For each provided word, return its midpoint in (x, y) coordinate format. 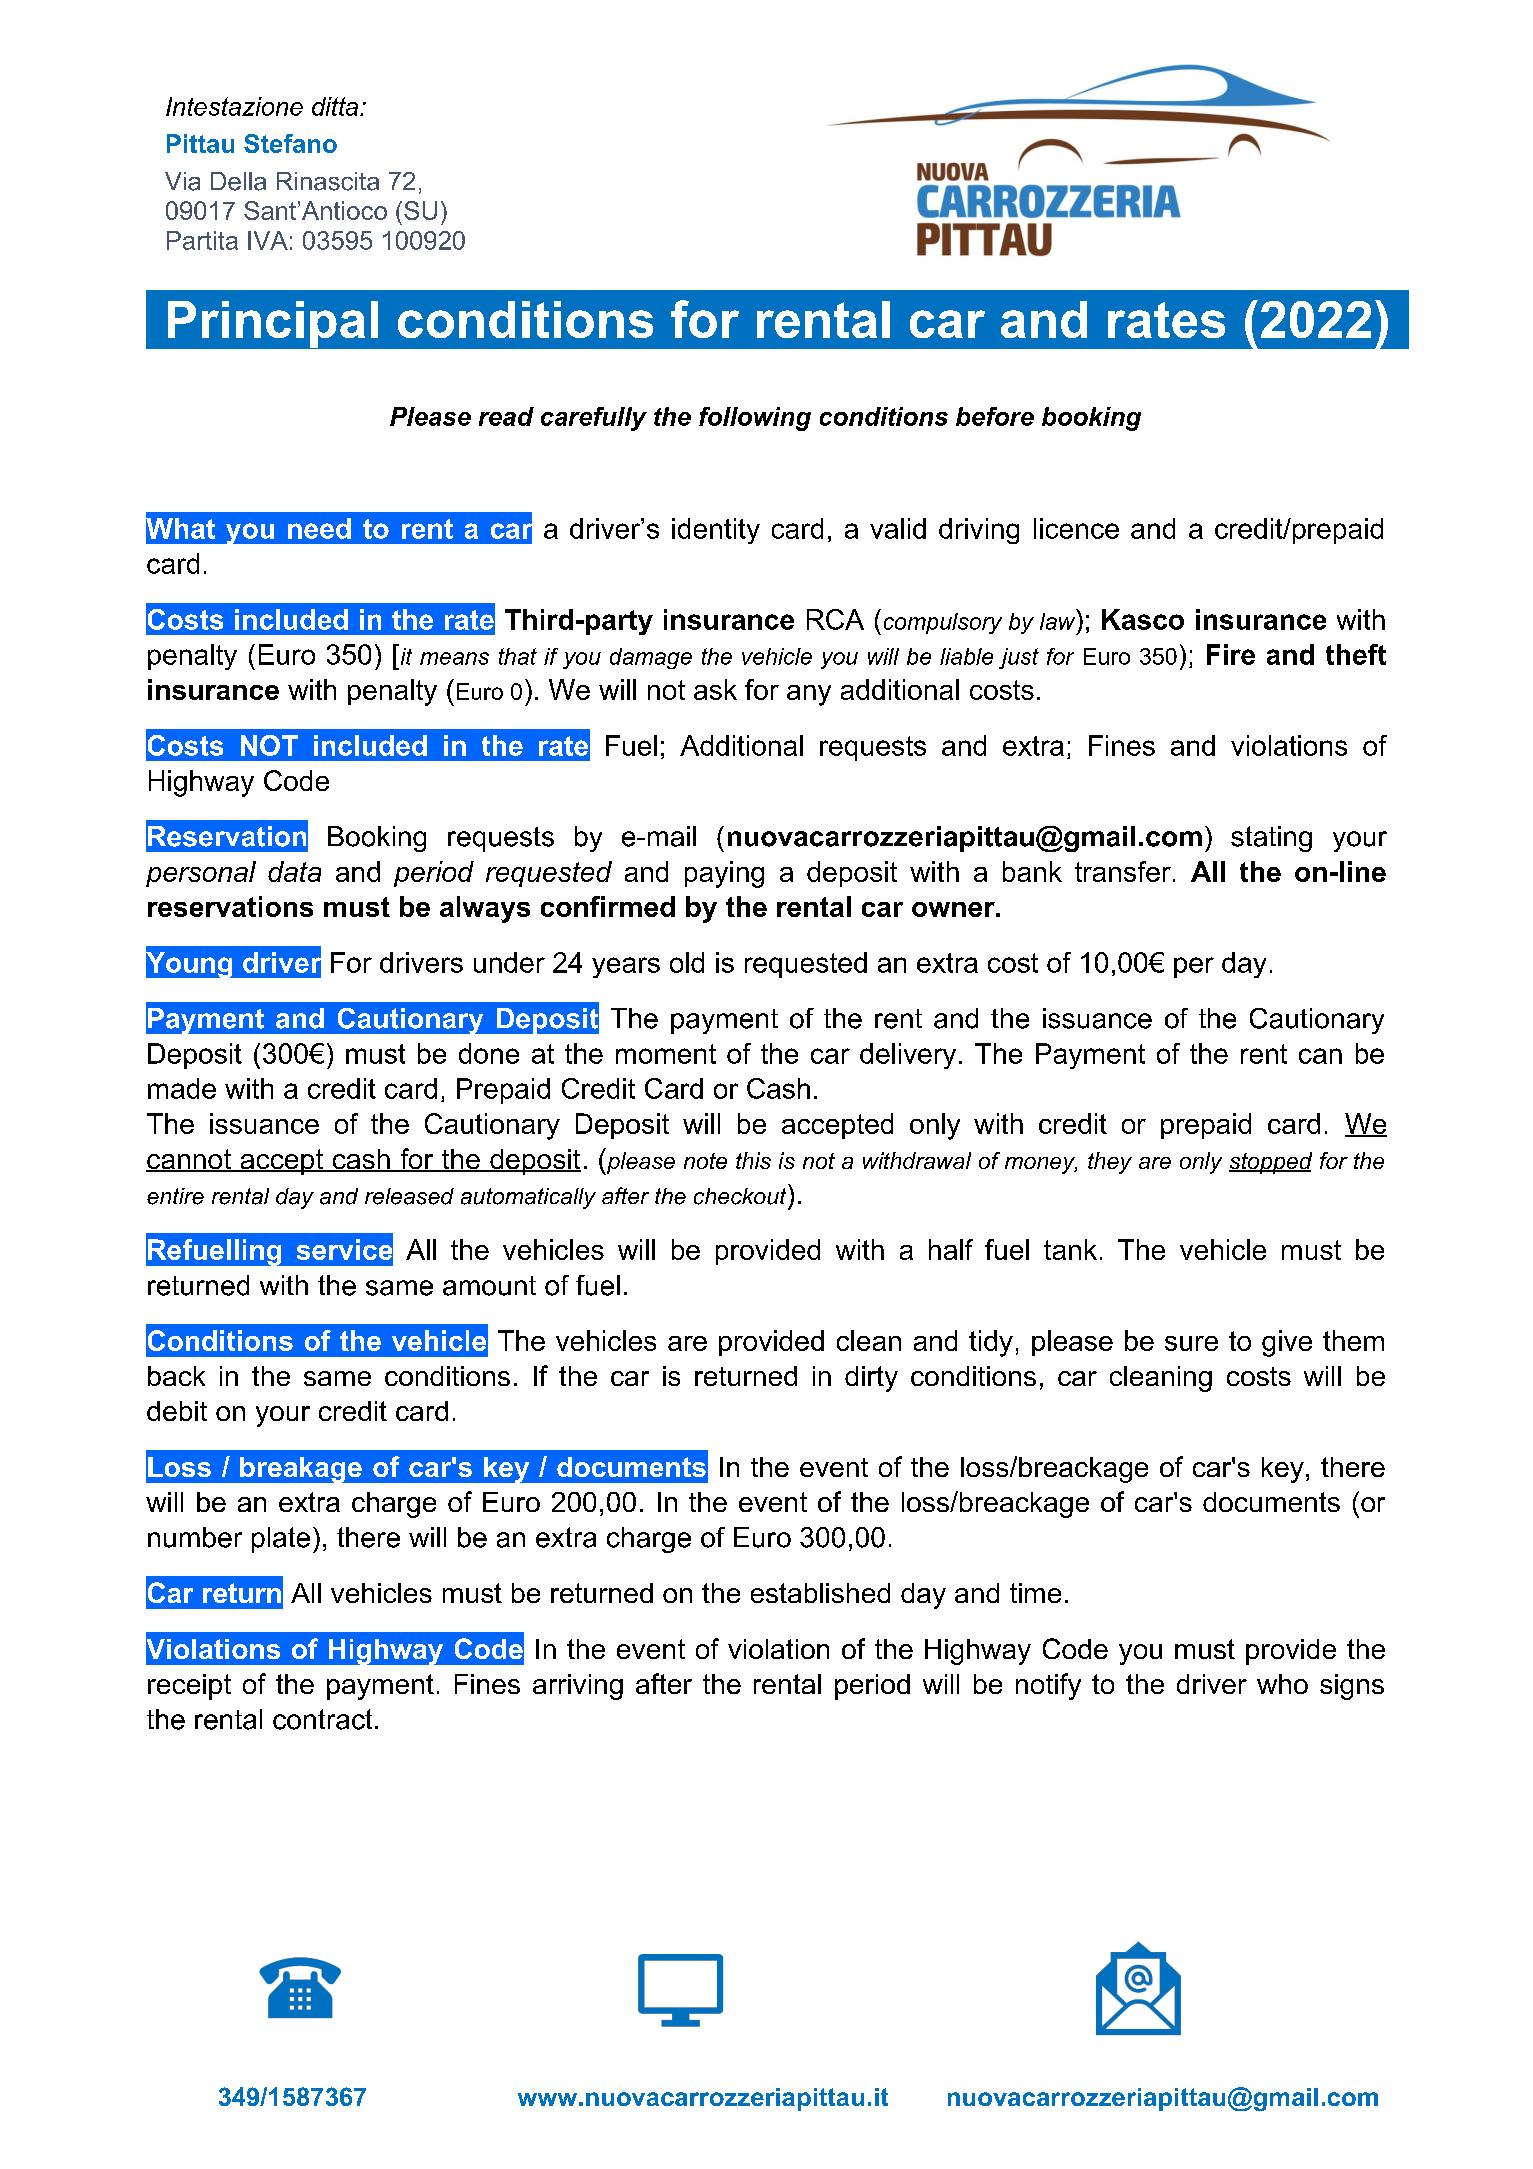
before (995, 416)
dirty (871, 1379)
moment (666, 1054)
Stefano (290, 143)
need (319, 528)
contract (322, 1719)
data (294, 871)
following (755, 419)
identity (716, 531)
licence (1076, 528)
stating (1271, 839)
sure (1191, 1343)
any (809, 695)
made (182, 1088)
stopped (1270, 1163)
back (176, 1376)
